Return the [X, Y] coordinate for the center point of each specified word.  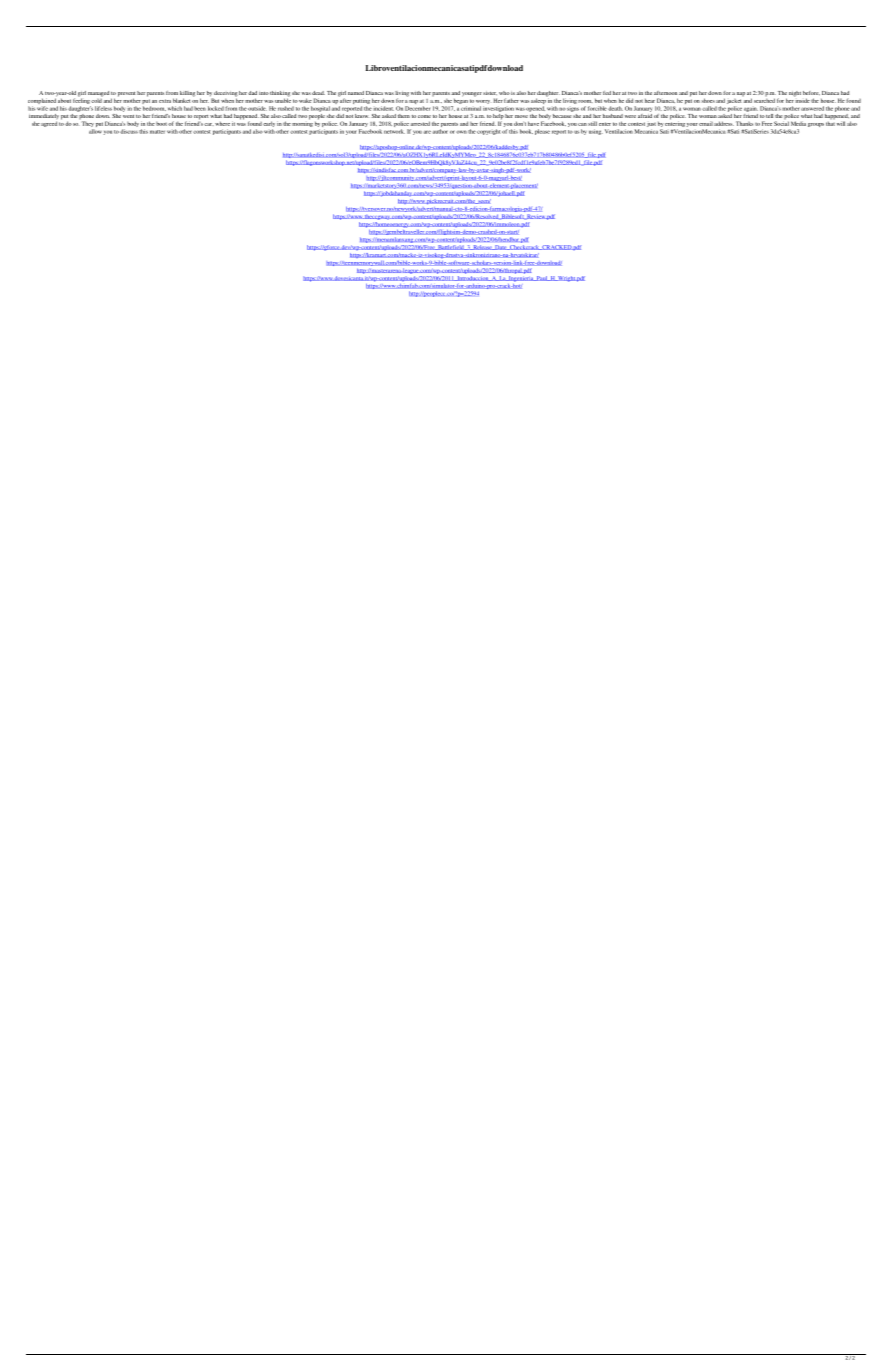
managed [98, 94]
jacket [734, 101]
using [596, 132]
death [615, 108]
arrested [420, 123]
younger [472, 94]
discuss [129, 131]
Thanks [744, 123]
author [440, 131]
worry [483, 102]
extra [165, 101]
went [128, 116]
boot [161, 124]
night [795, 94]
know [361, 116]
